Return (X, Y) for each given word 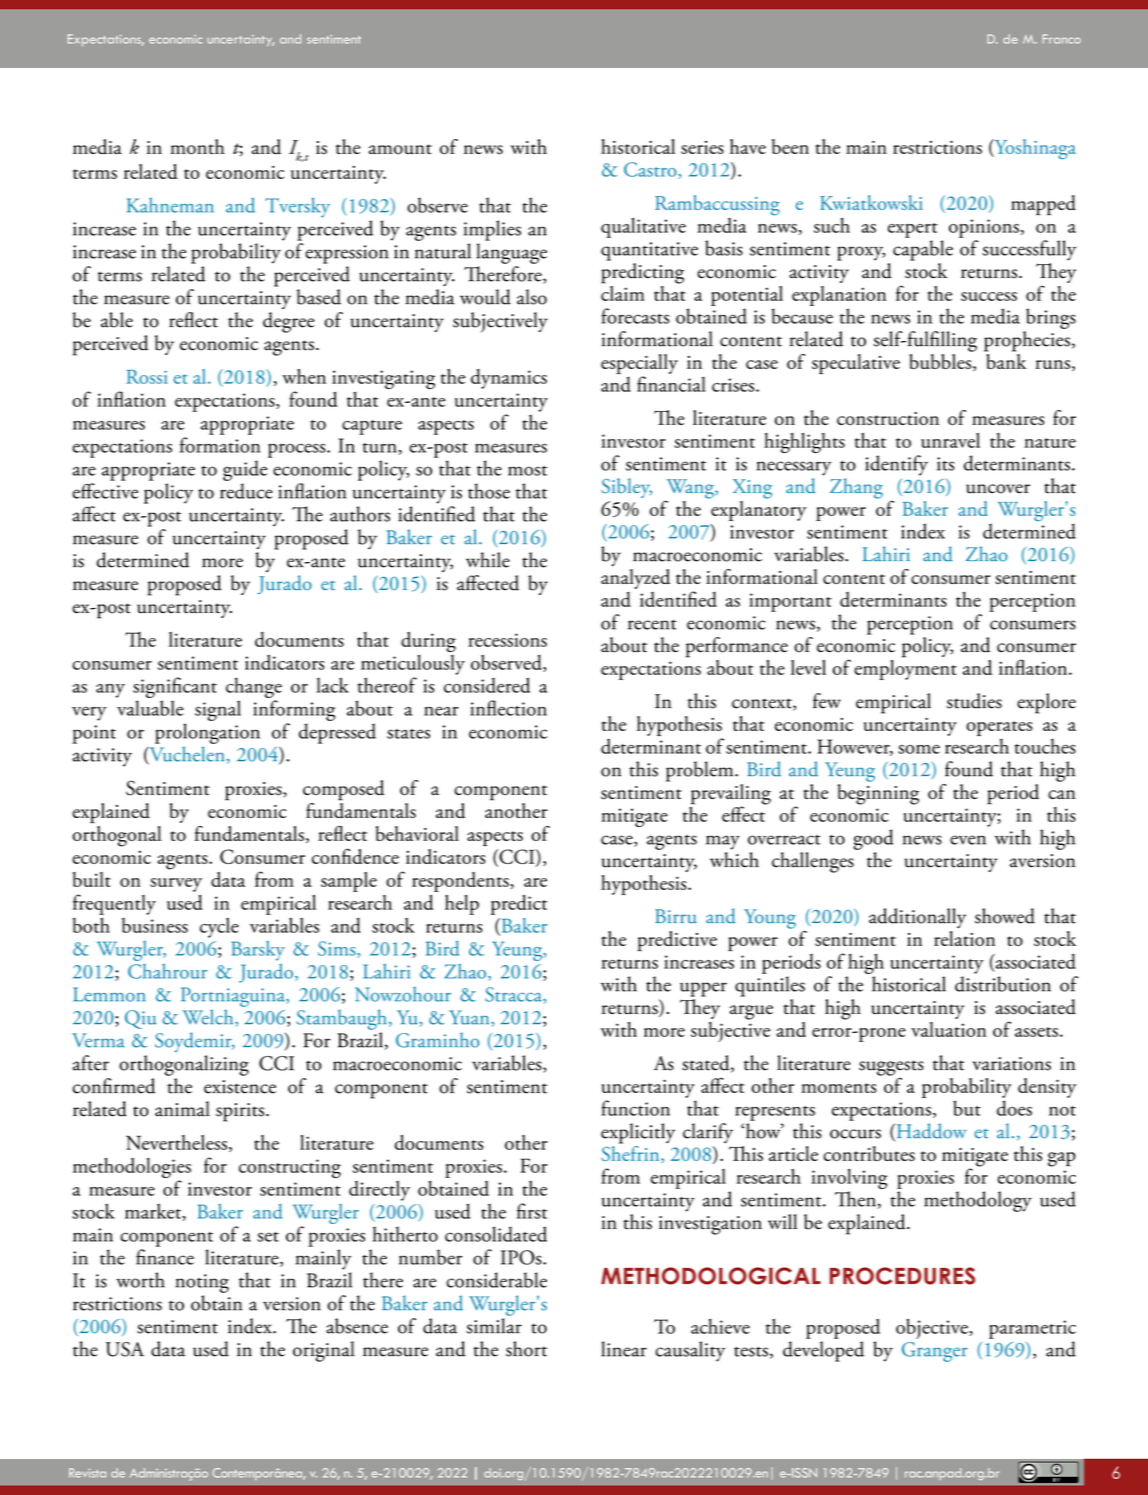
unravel (950, 440)
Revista (87, 1473)
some (919, 749)
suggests (891, 1069)
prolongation (207, 733)
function (635, 1108)
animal (182, 1109)
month (197, 147)
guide (245, 470)
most (527, 471)
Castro (651, 170)
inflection (508, 708)
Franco (1061, 39)
